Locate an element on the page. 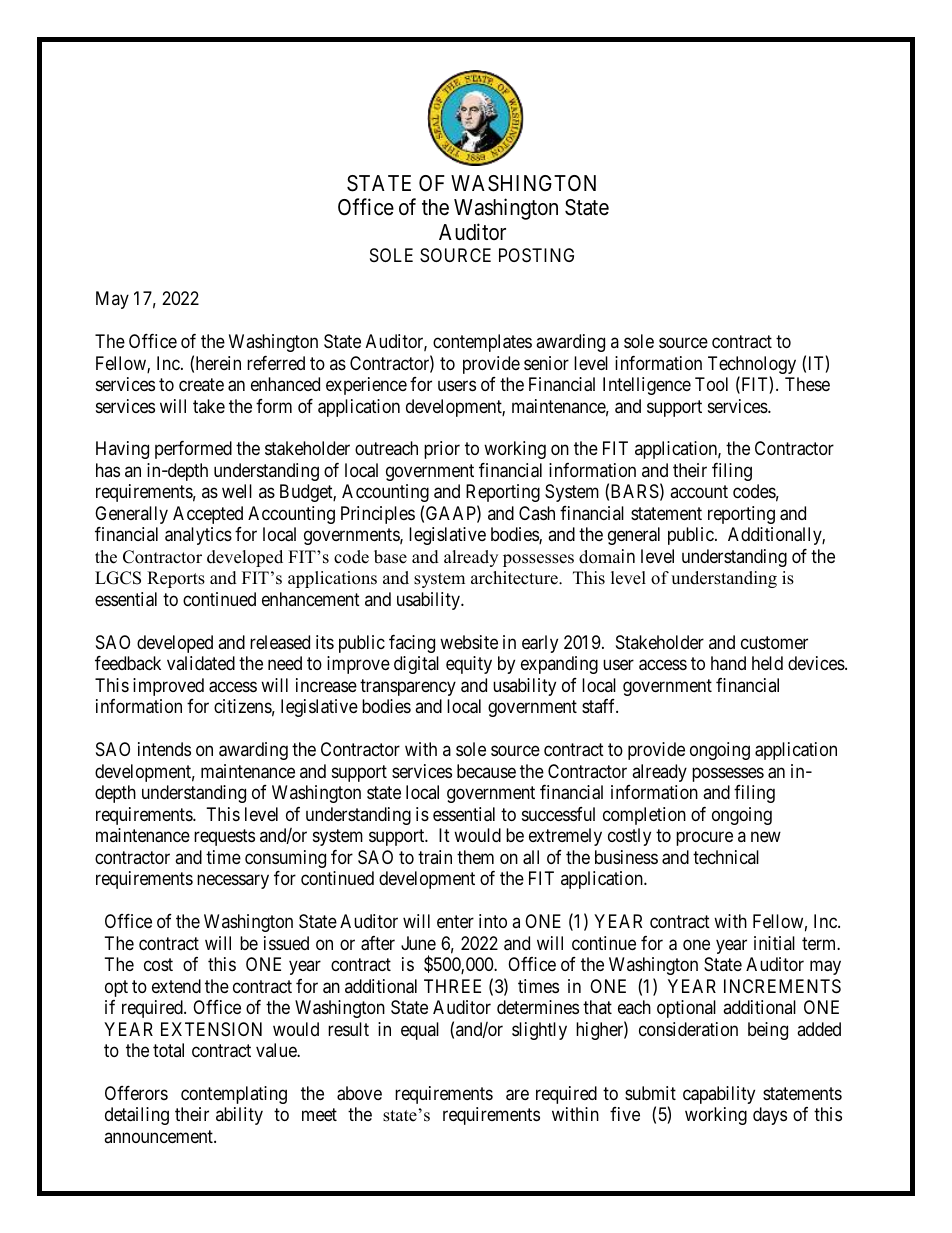 This image has height=1233, width=952. validated is located at coordinates (201, 663).
